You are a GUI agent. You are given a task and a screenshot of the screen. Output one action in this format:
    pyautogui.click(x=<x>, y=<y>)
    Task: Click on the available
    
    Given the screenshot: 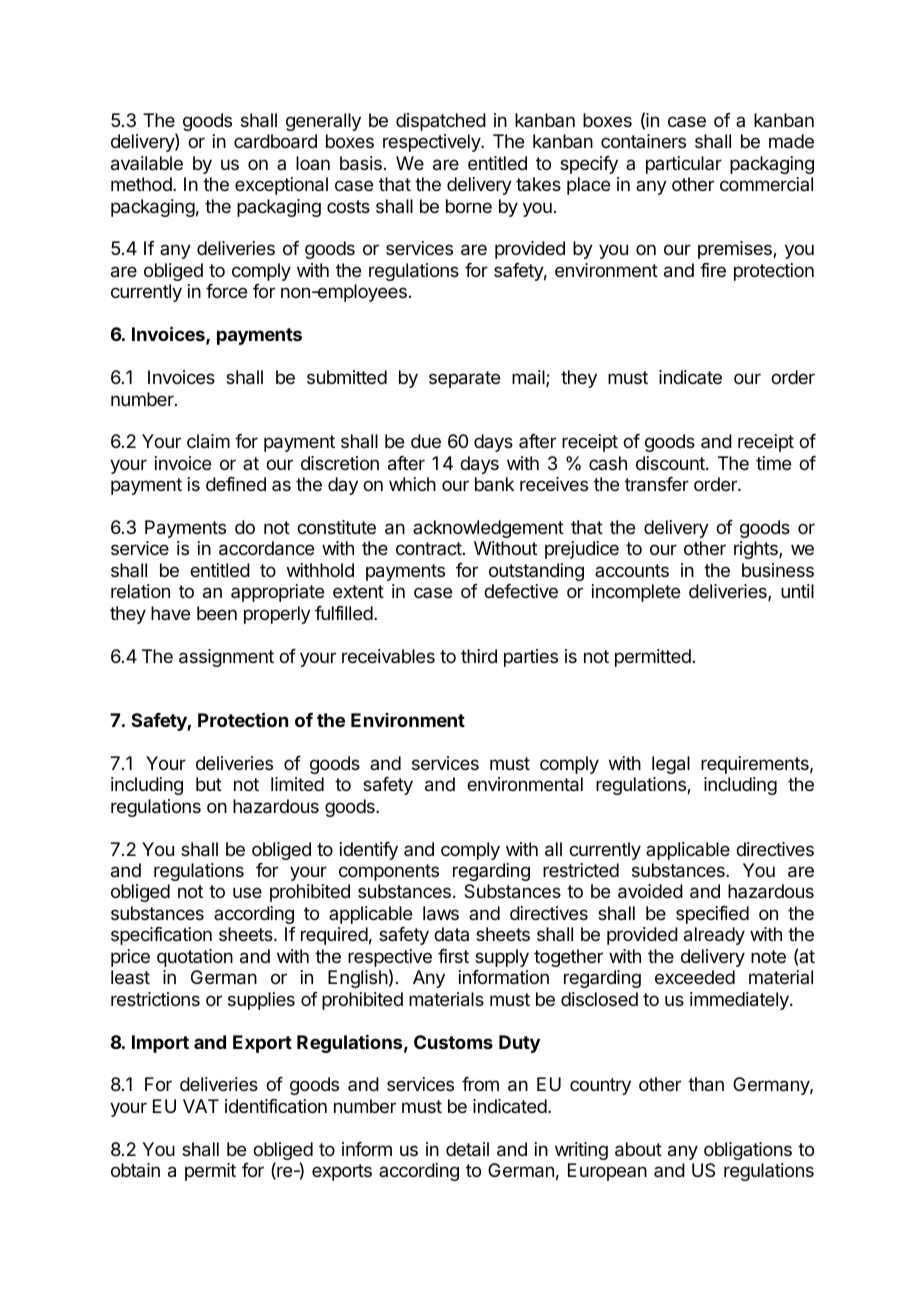 What is the action you would take?
    pyautogui.click(x=147, y=163)
